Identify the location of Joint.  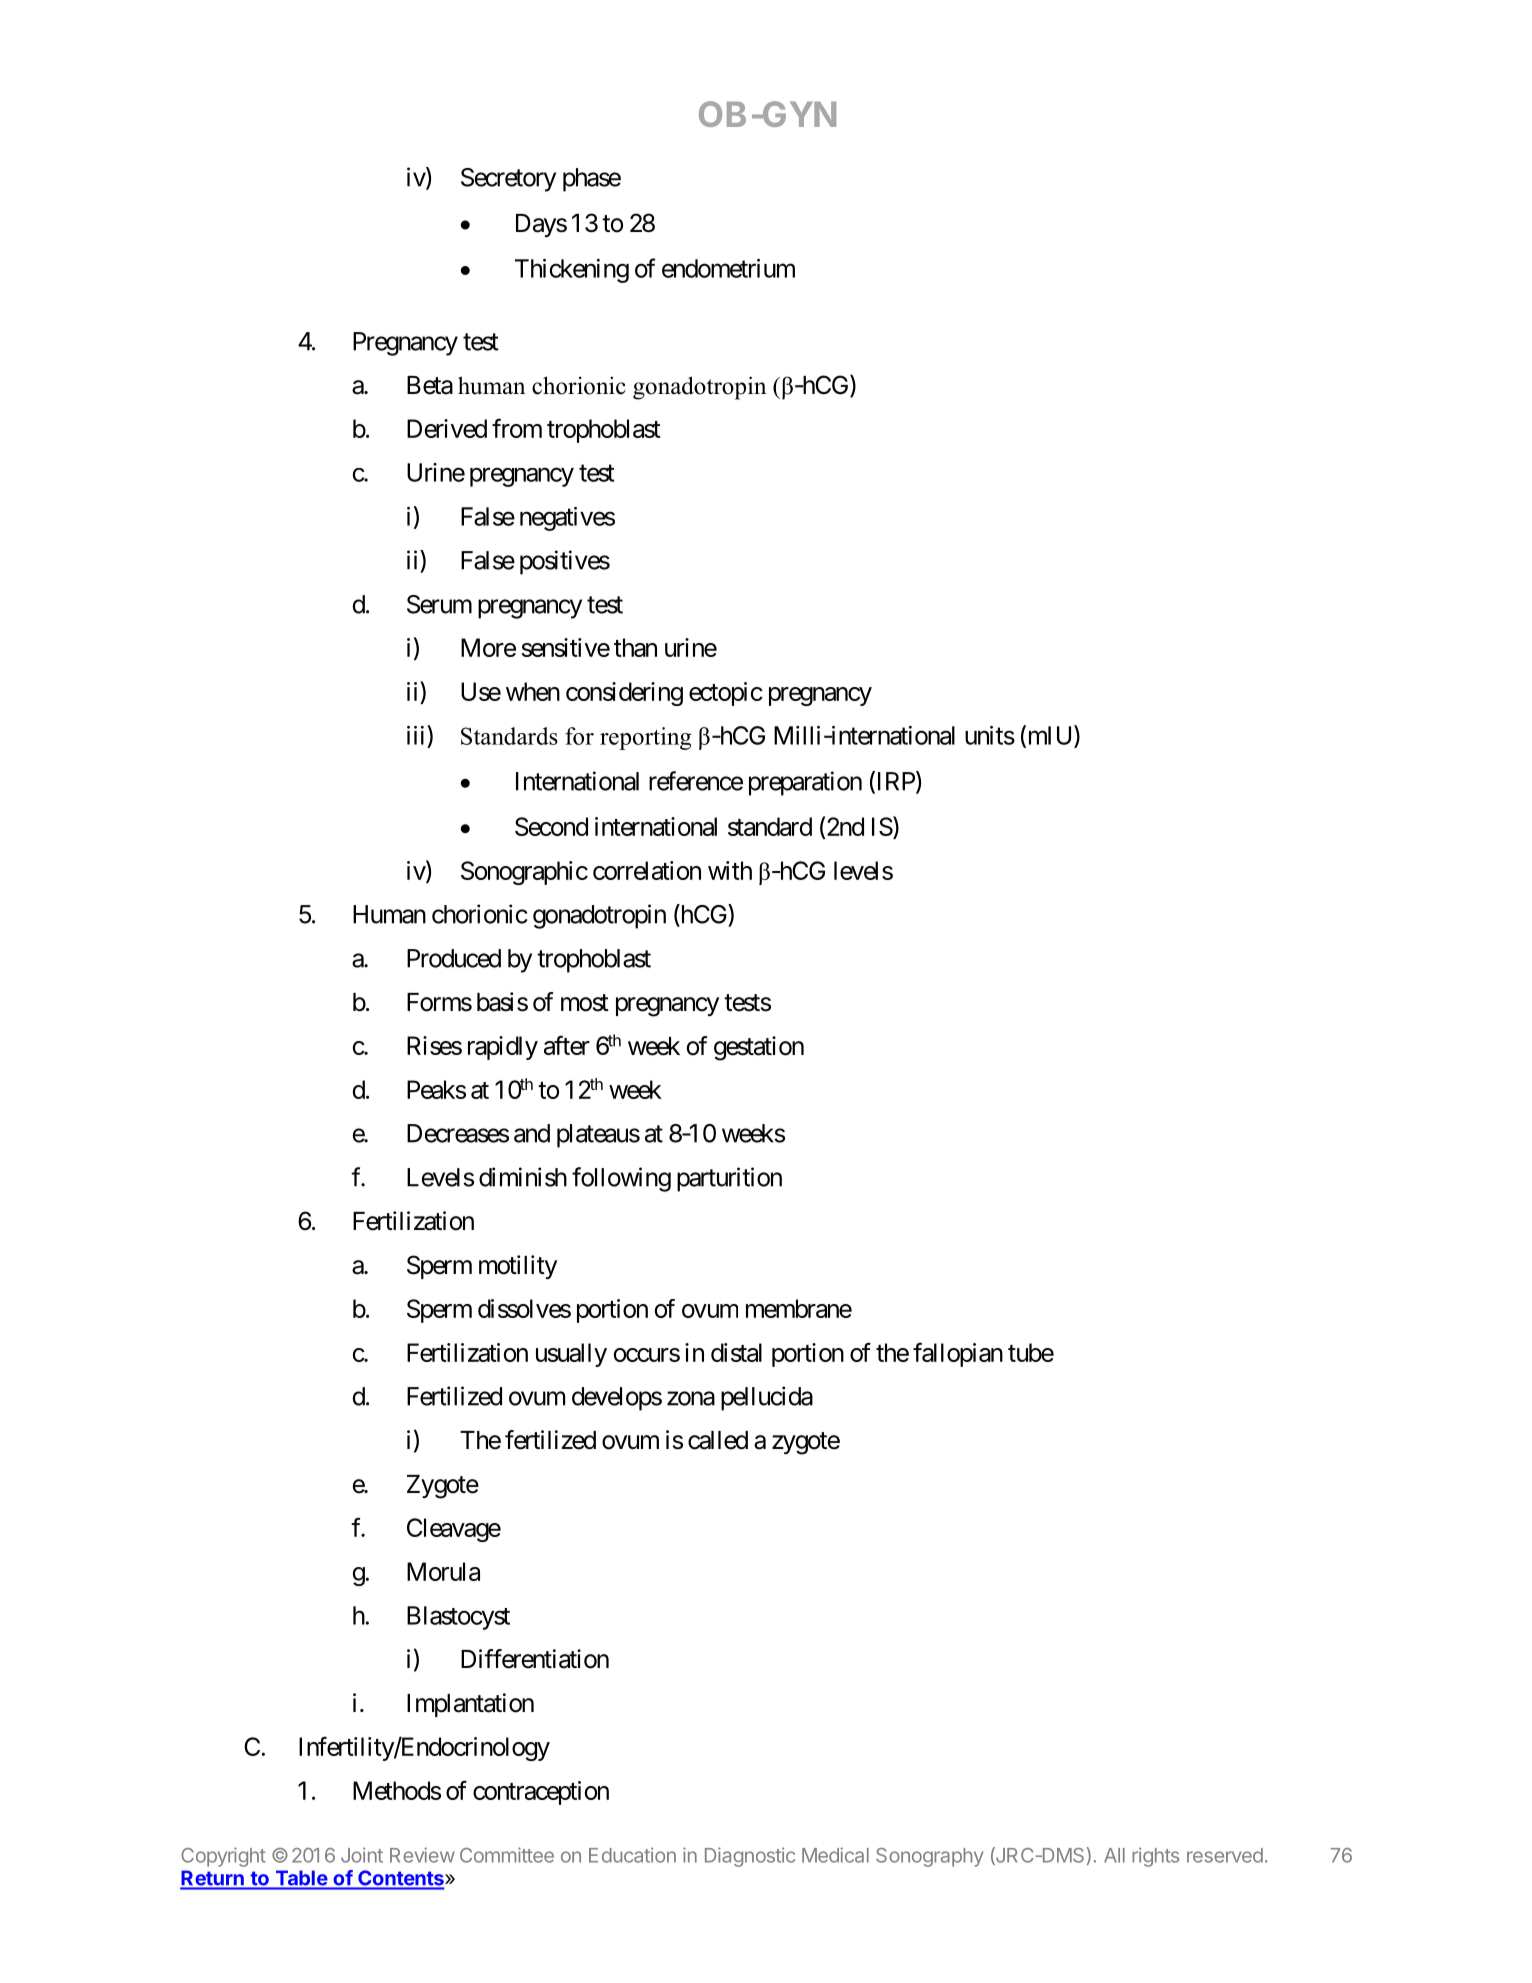
(362, 1855).
